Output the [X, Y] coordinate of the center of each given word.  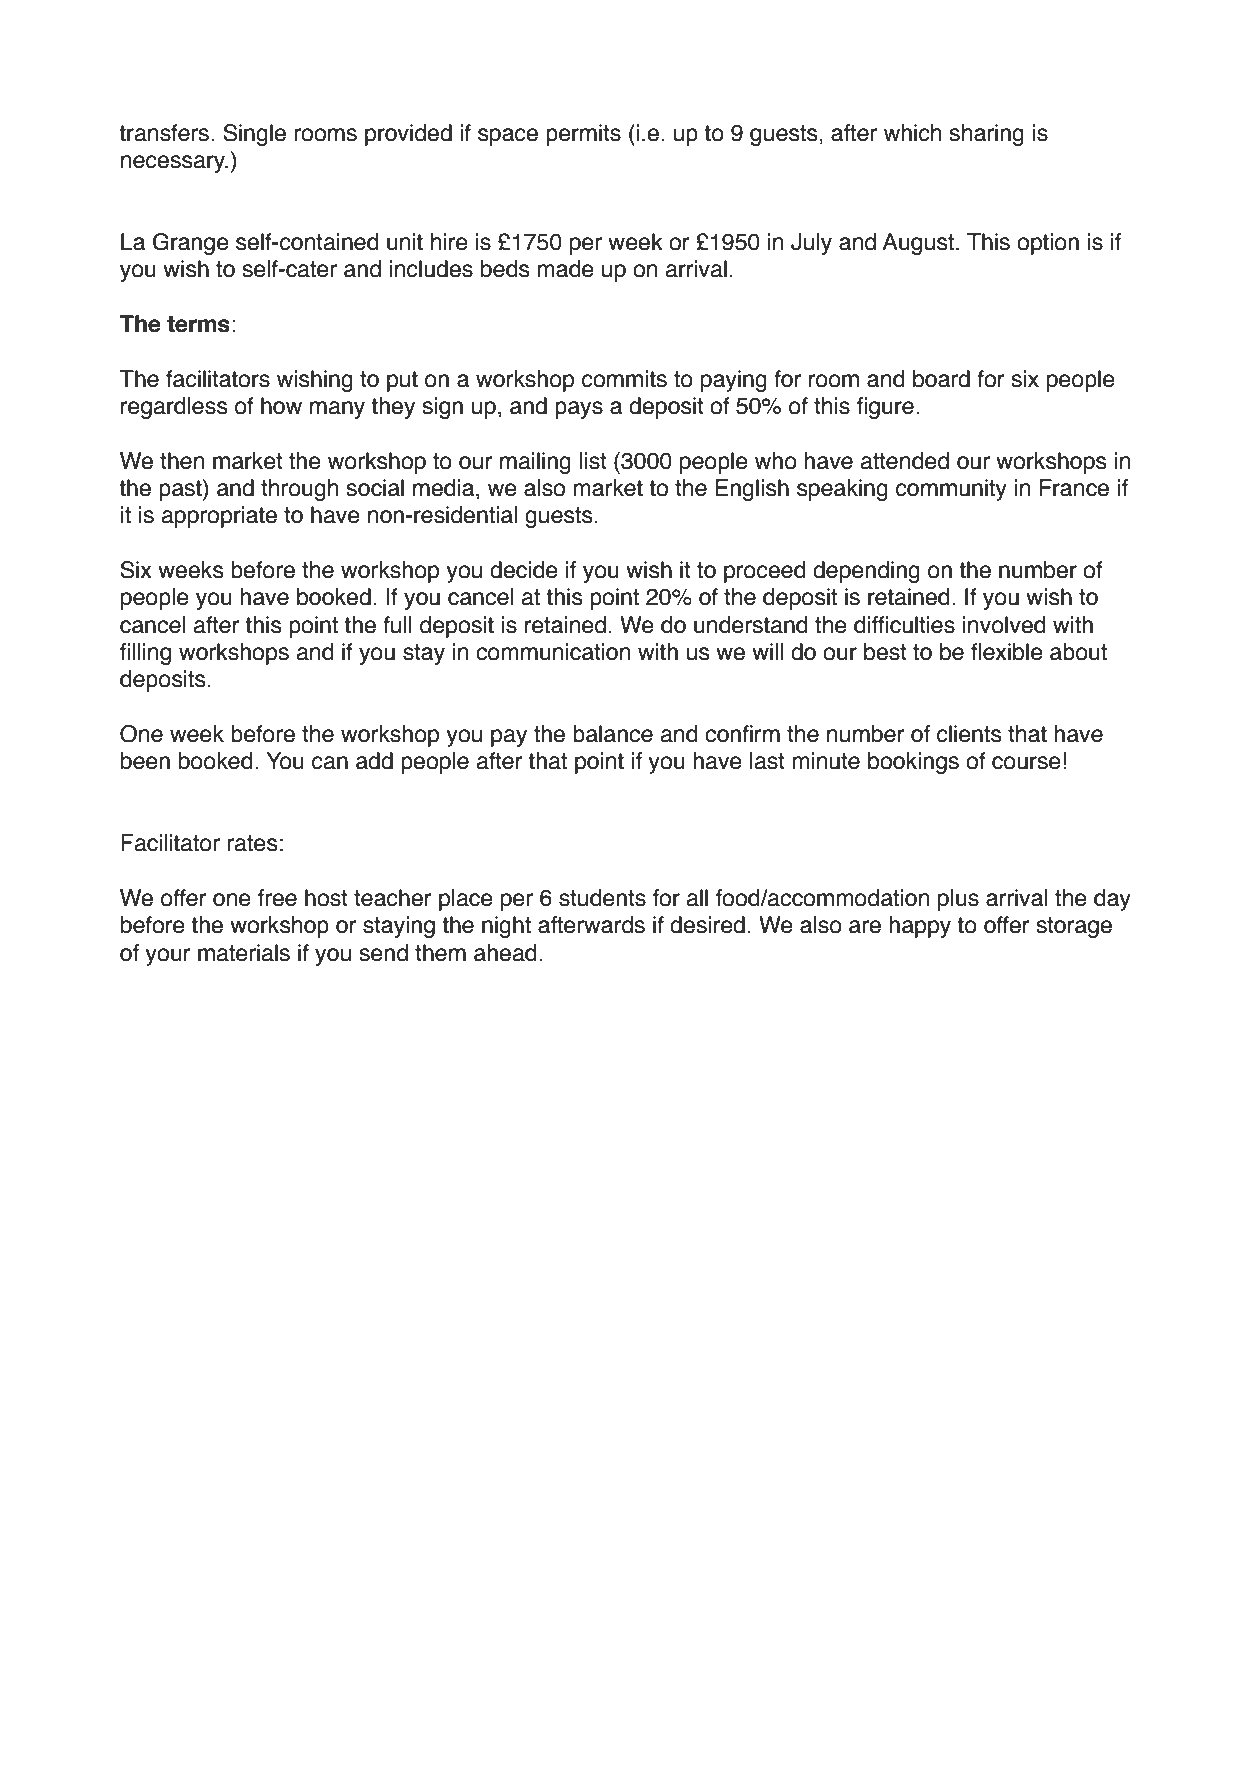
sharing [986, 135]
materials [244, 953]
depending [866, 572]
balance [613, 734]
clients [969, 734]
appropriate [219, 517]
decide [524, 570]
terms [198, 324]
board [941, 379]
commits [624, 379]
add [374, 761]
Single [254, 135]
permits [583, 135]
